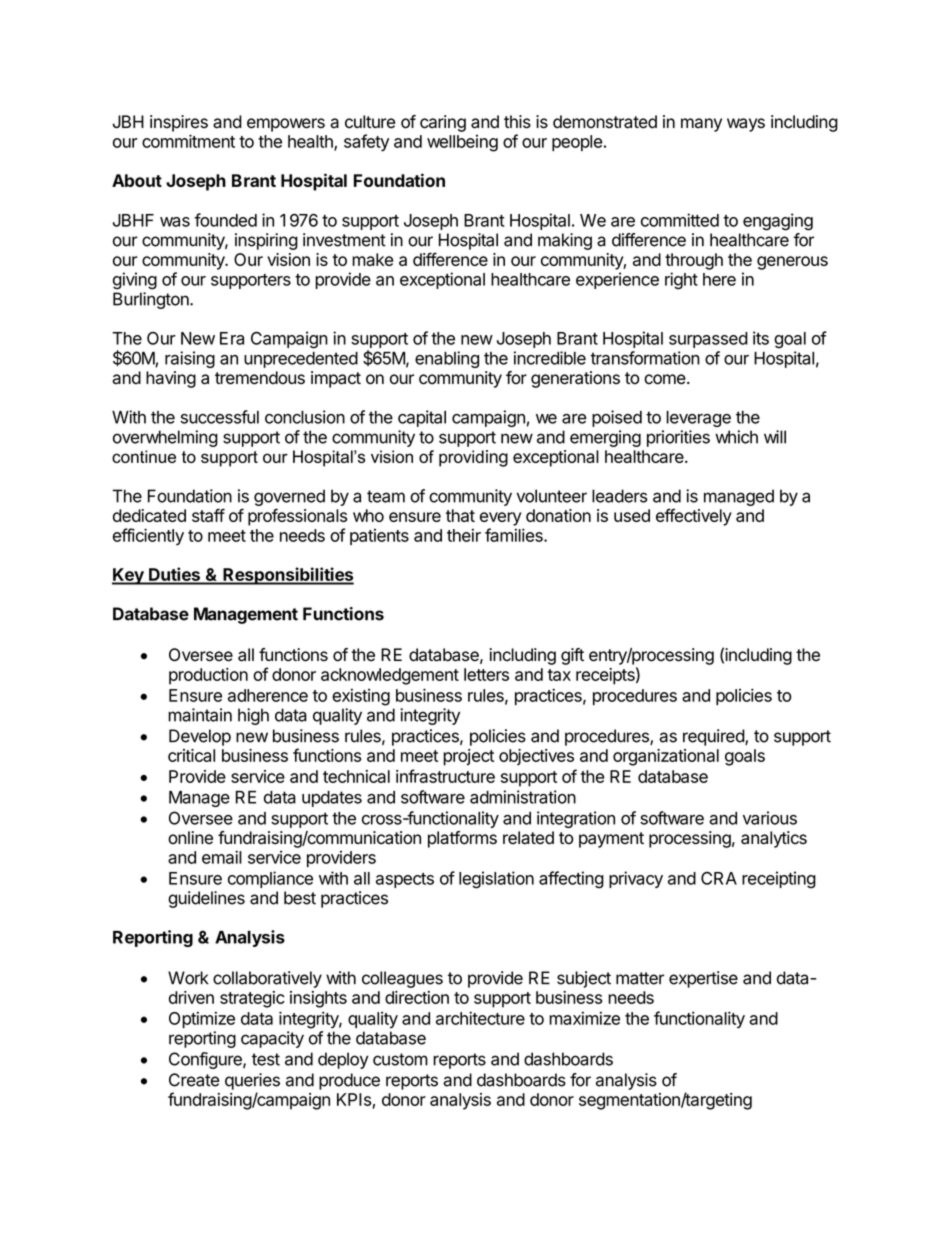 This page has height=1233, width=952. Describe the element at coordinates (703, 979) in the page. I see `expertise` at that location.
